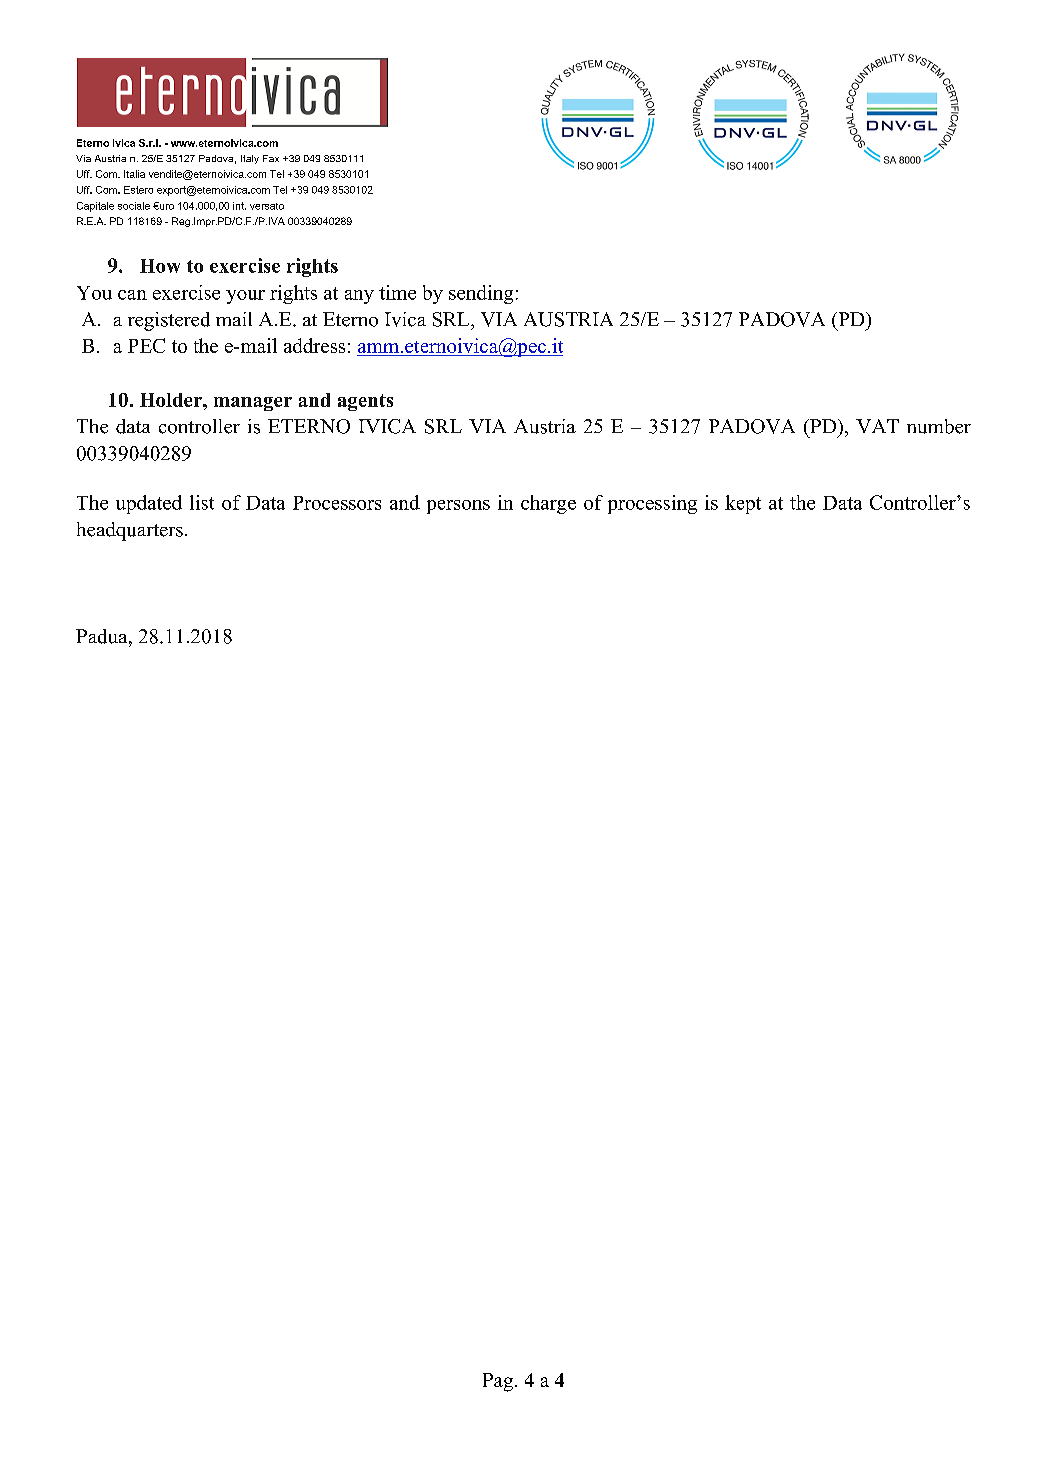 The height and width of the document is (1476, 1044). What do you see at coordinates (458, 507) in the document?
I see `persons` at bounding box center [458, 507].
